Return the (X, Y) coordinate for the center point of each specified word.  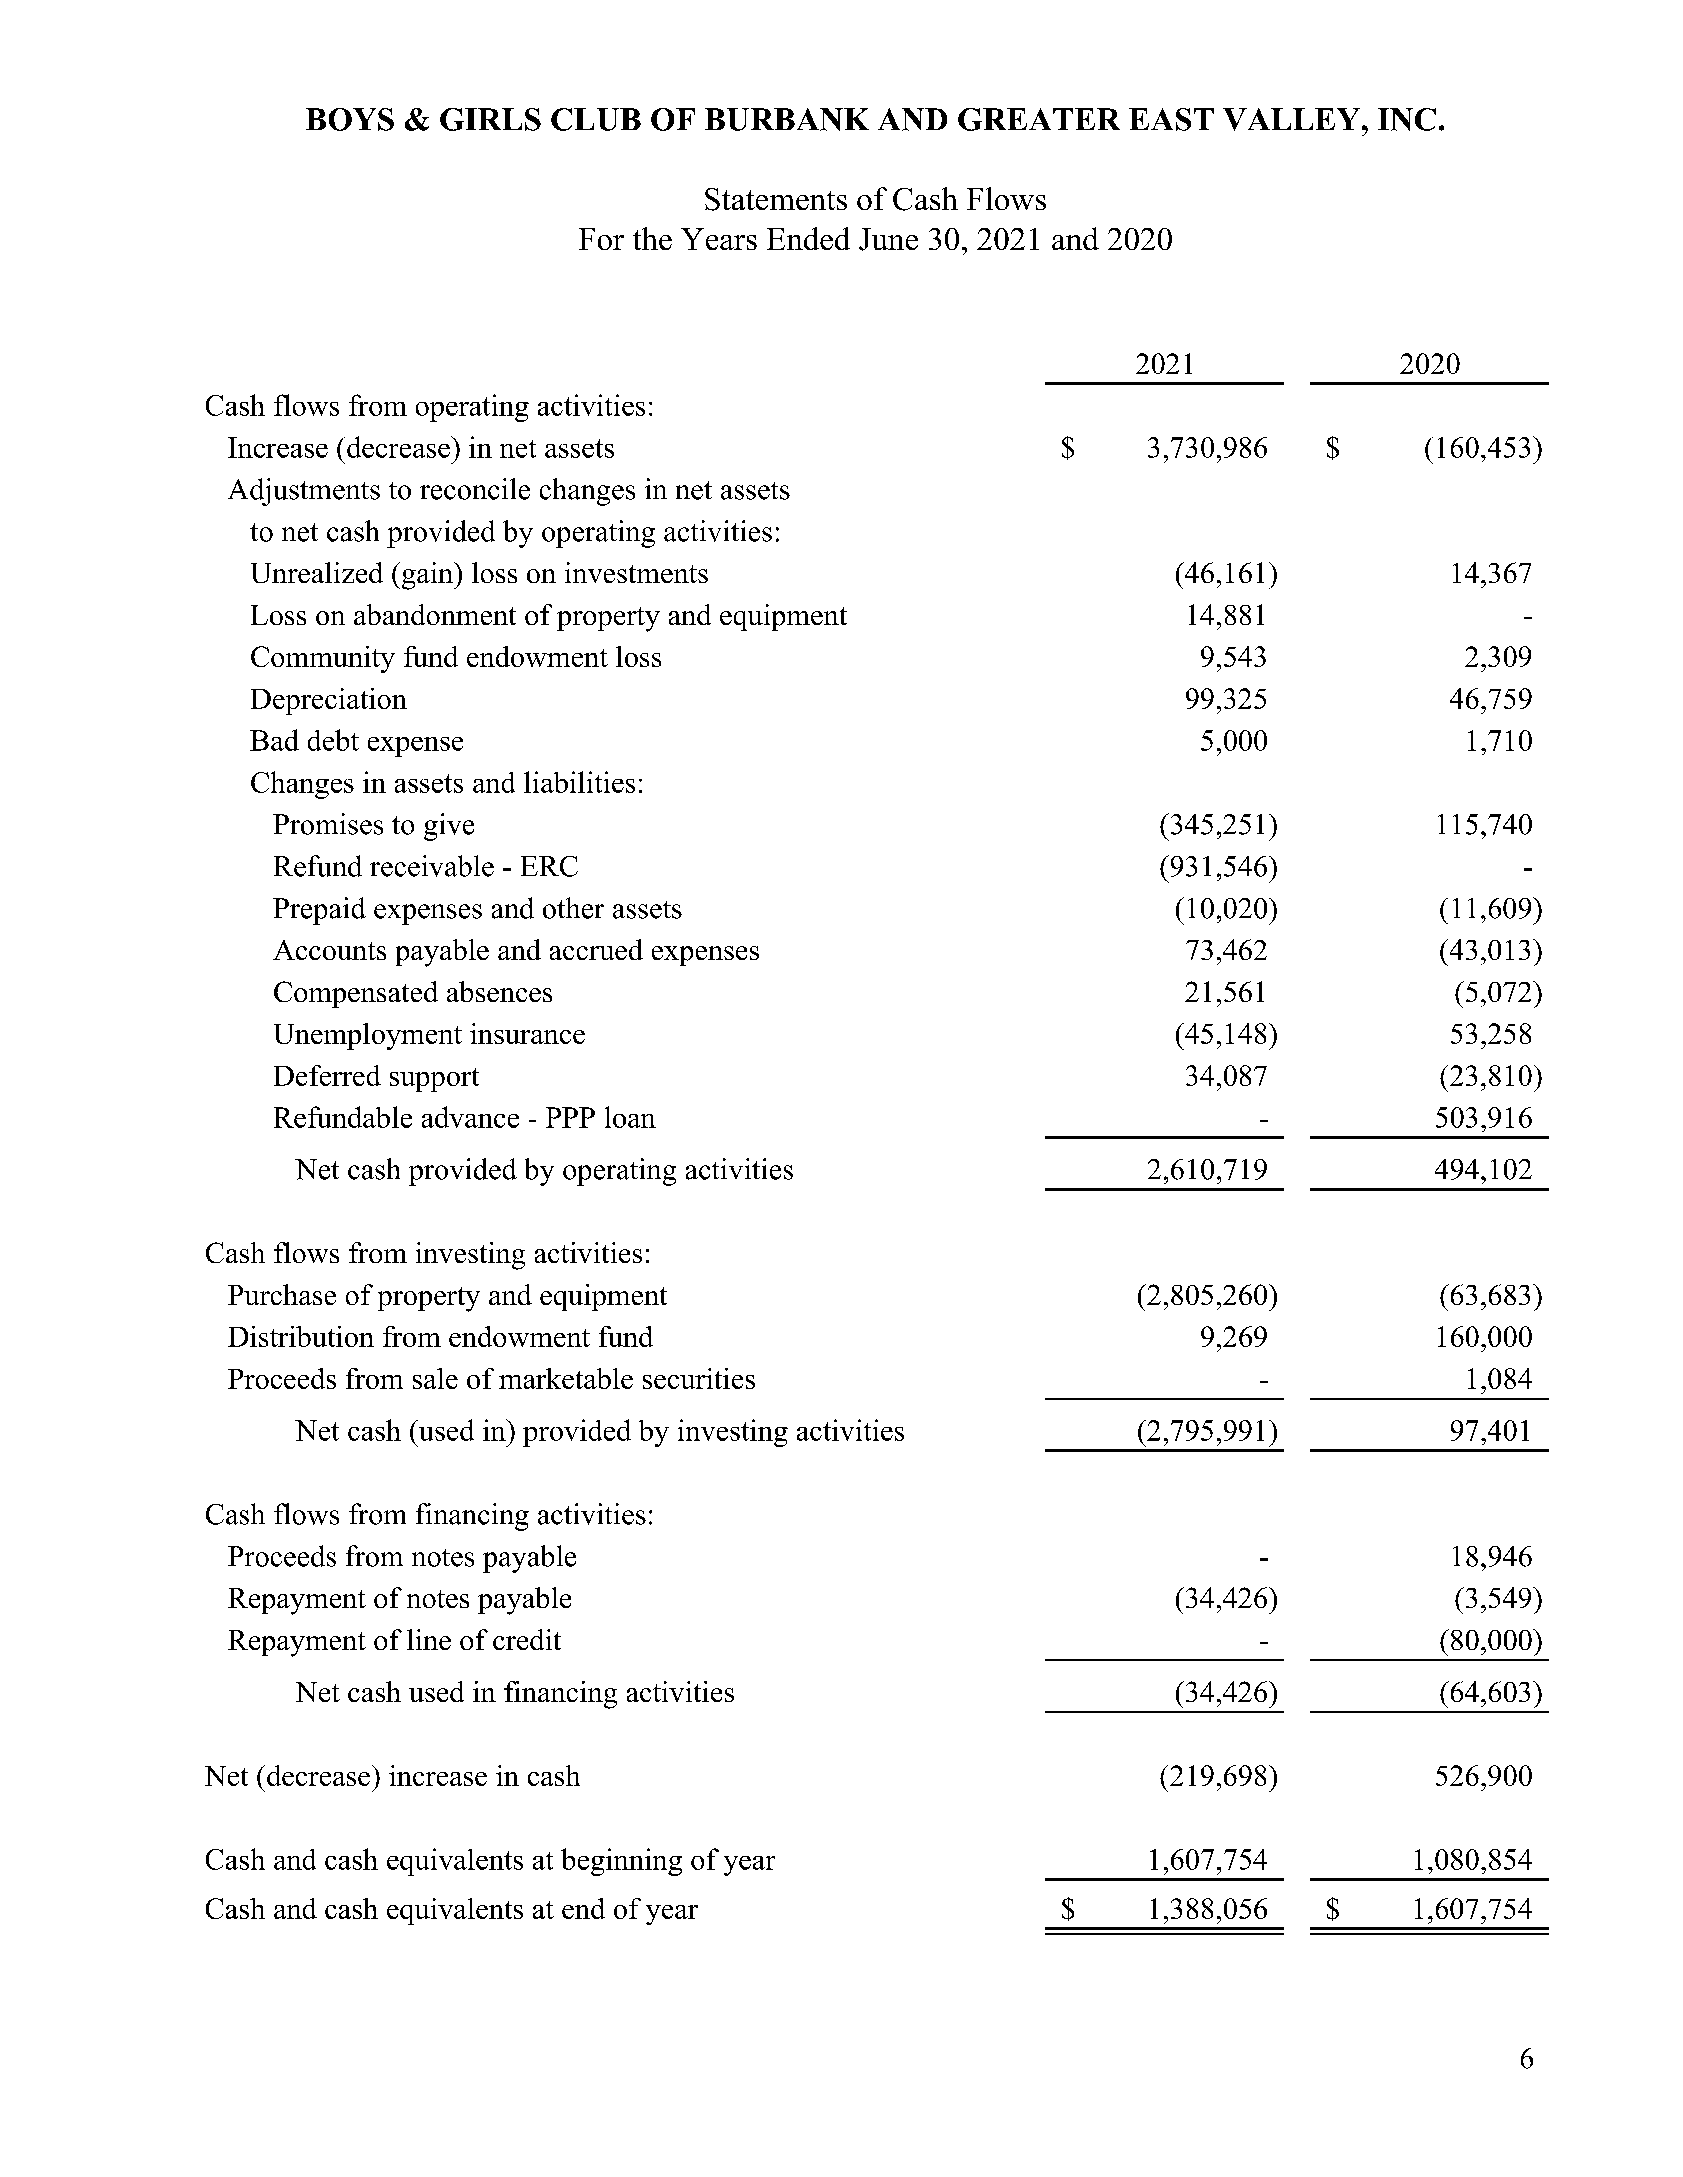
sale (435, 1378)
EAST (1171, 119)
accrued (596, 949)
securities (699, 1378)
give (449, 827)
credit (527, 1639)
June (888, 239)
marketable (566, 1378)
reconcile (475, 489)
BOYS (350, 119)
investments (636, 572)
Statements (776, 199)
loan (630, 1117)
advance (470, 1117)
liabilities (579, 782)
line (429, 1639)
